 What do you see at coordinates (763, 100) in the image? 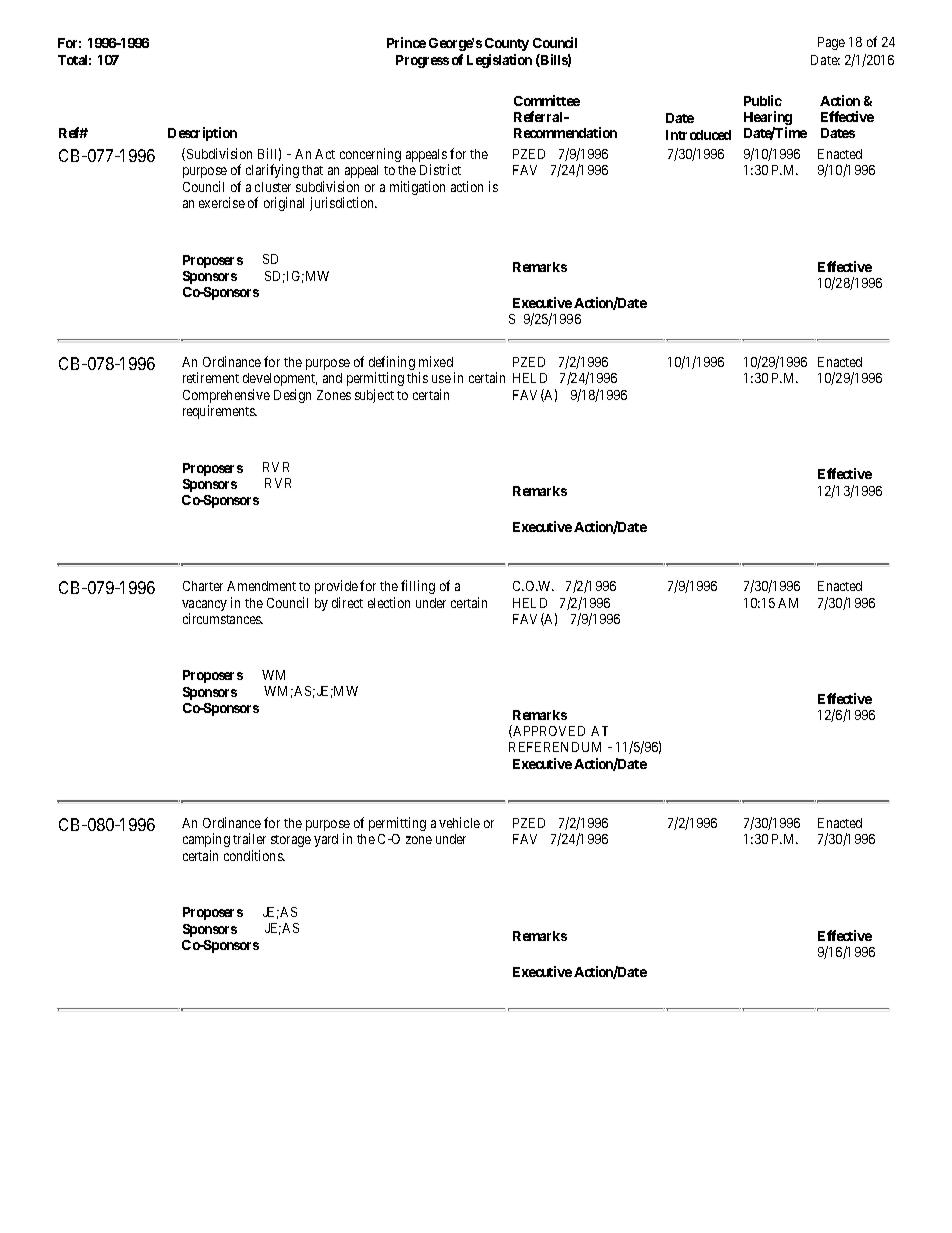
I see `Public` at bounding box center [763, 100].
